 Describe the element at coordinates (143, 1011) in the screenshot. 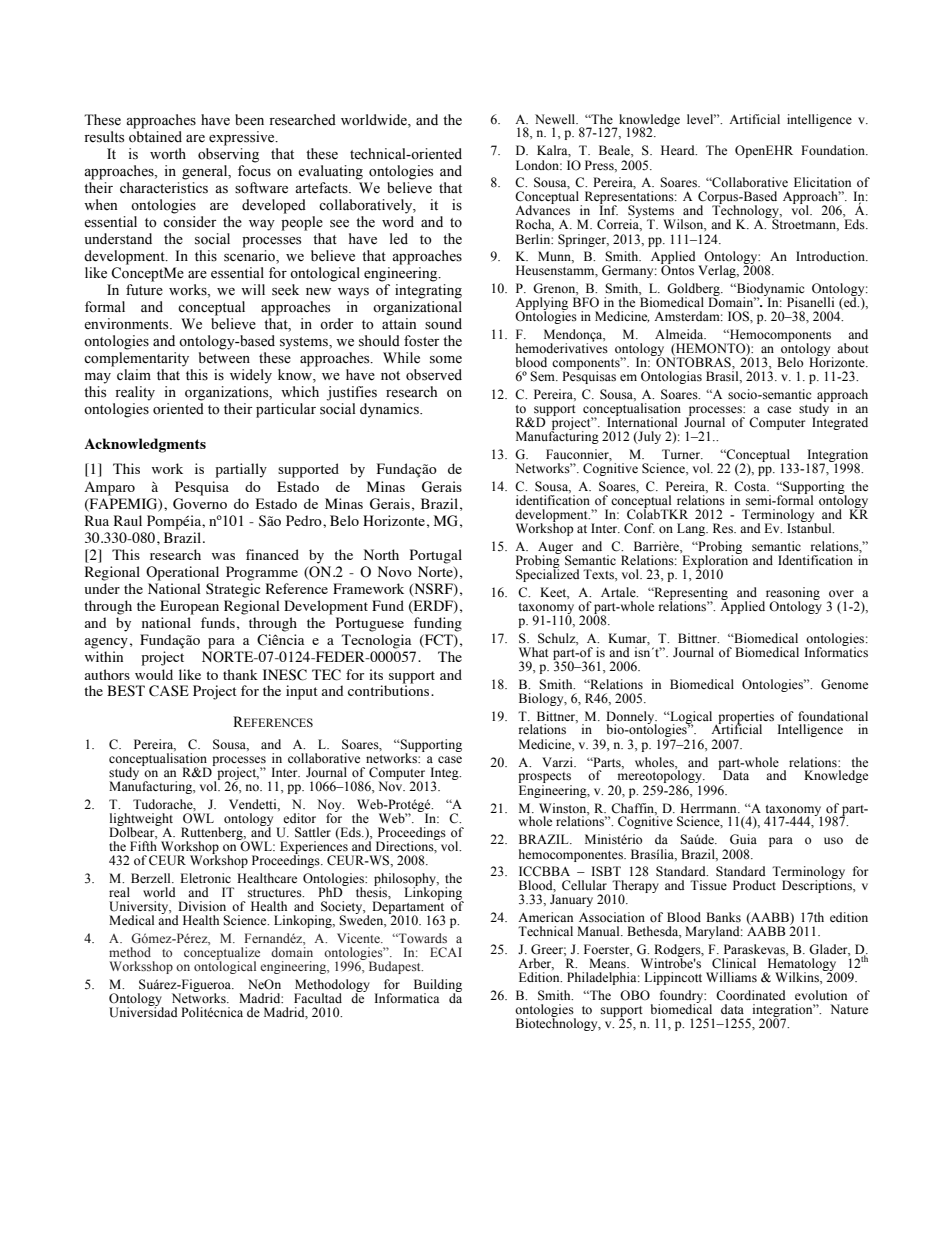

I see `Universidad` at that location.
